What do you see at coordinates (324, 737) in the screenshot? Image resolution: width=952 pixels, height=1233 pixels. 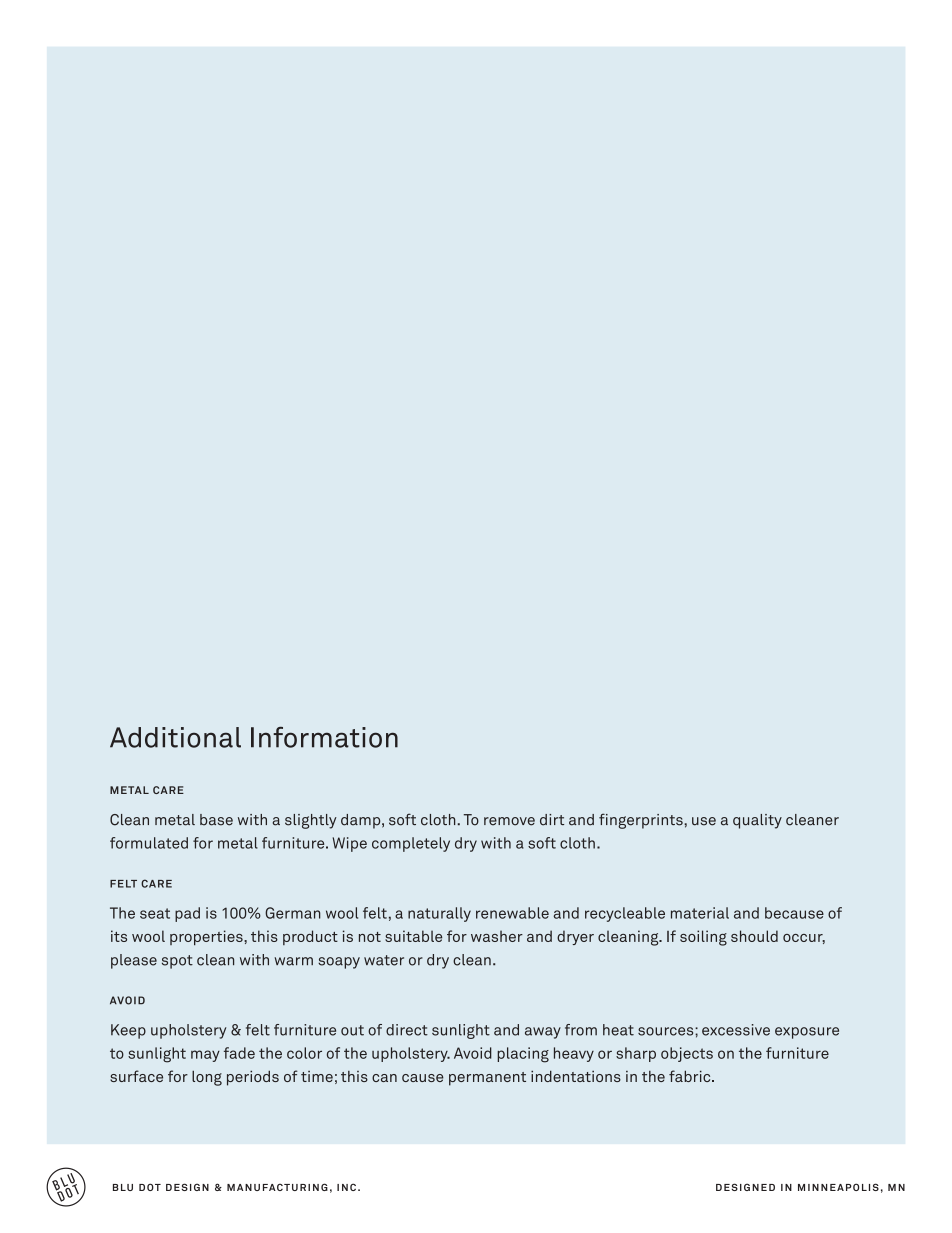 I see `Information` at bounding box center [324, 737].
